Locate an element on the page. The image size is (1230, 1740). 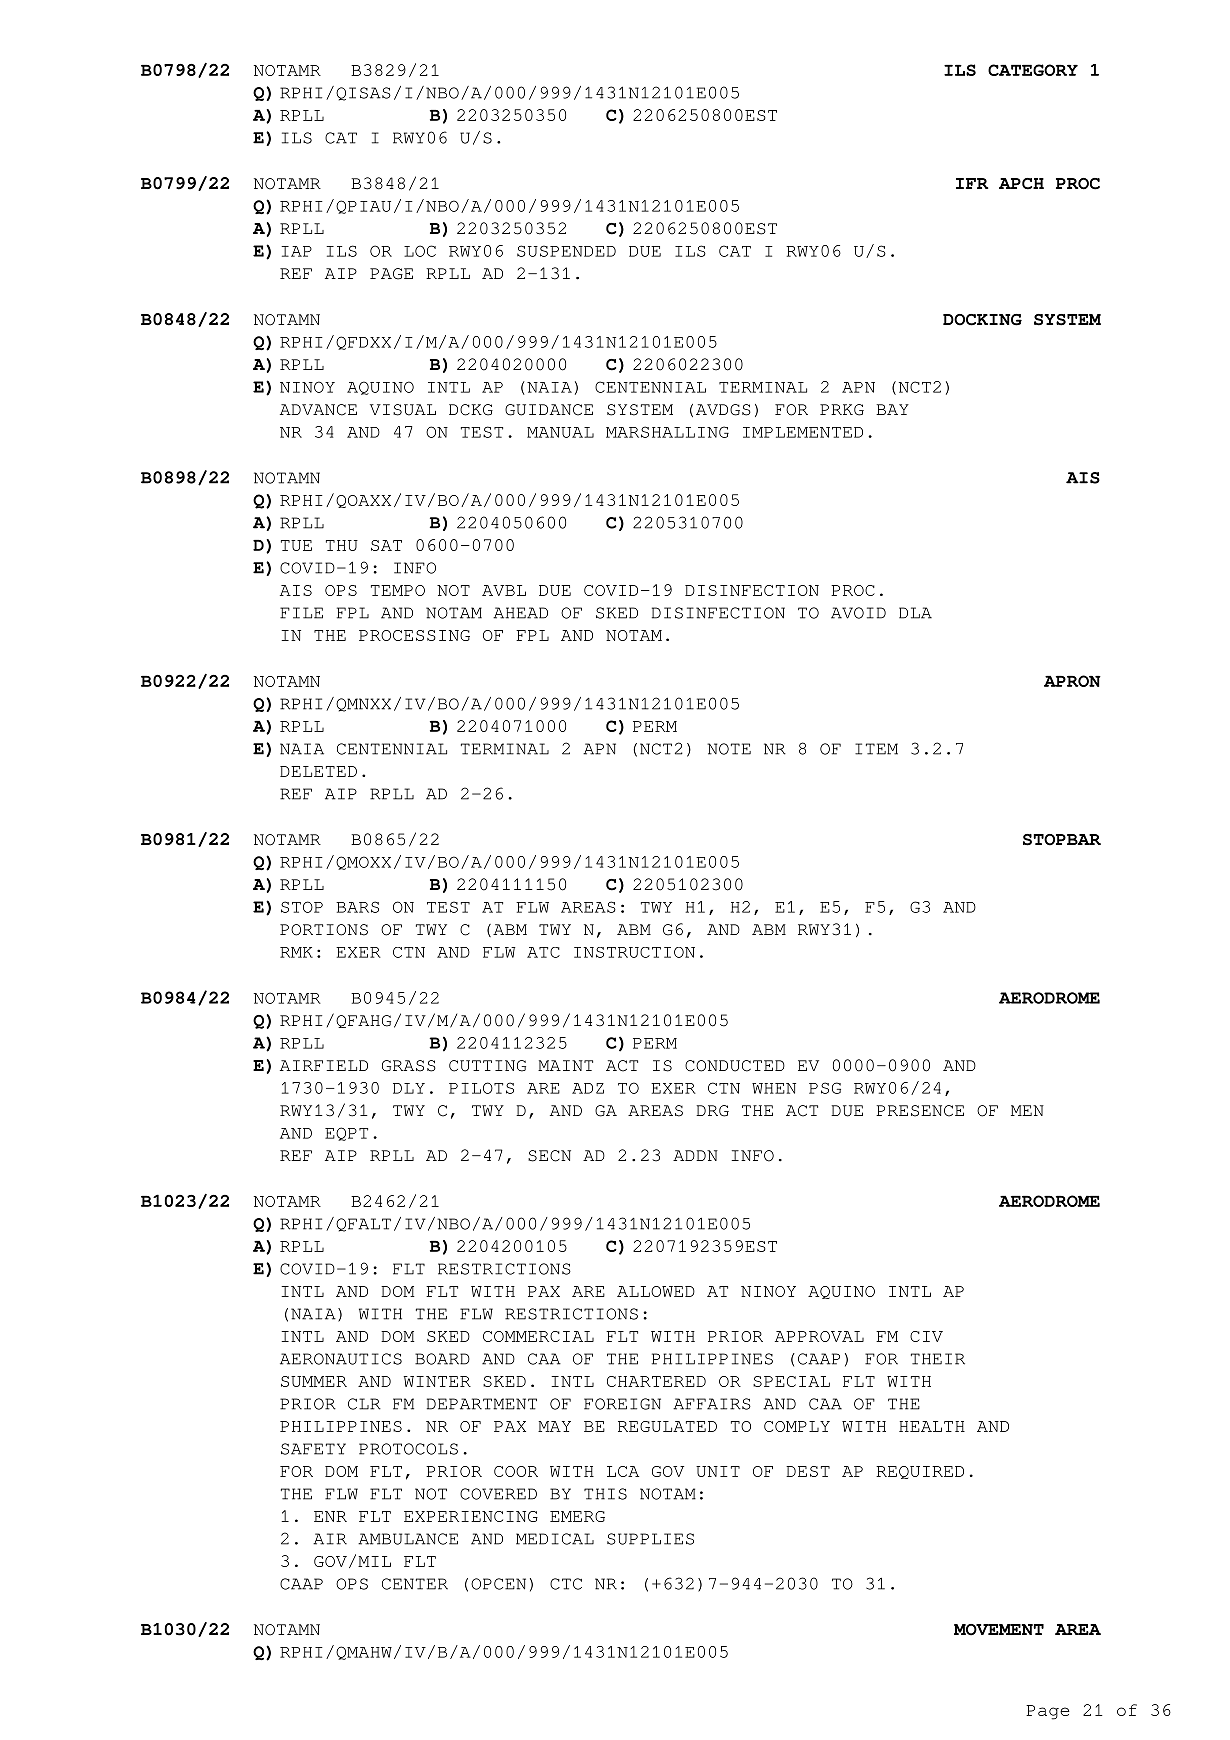
SUSPENDED is located at coordinates (566, 251).
